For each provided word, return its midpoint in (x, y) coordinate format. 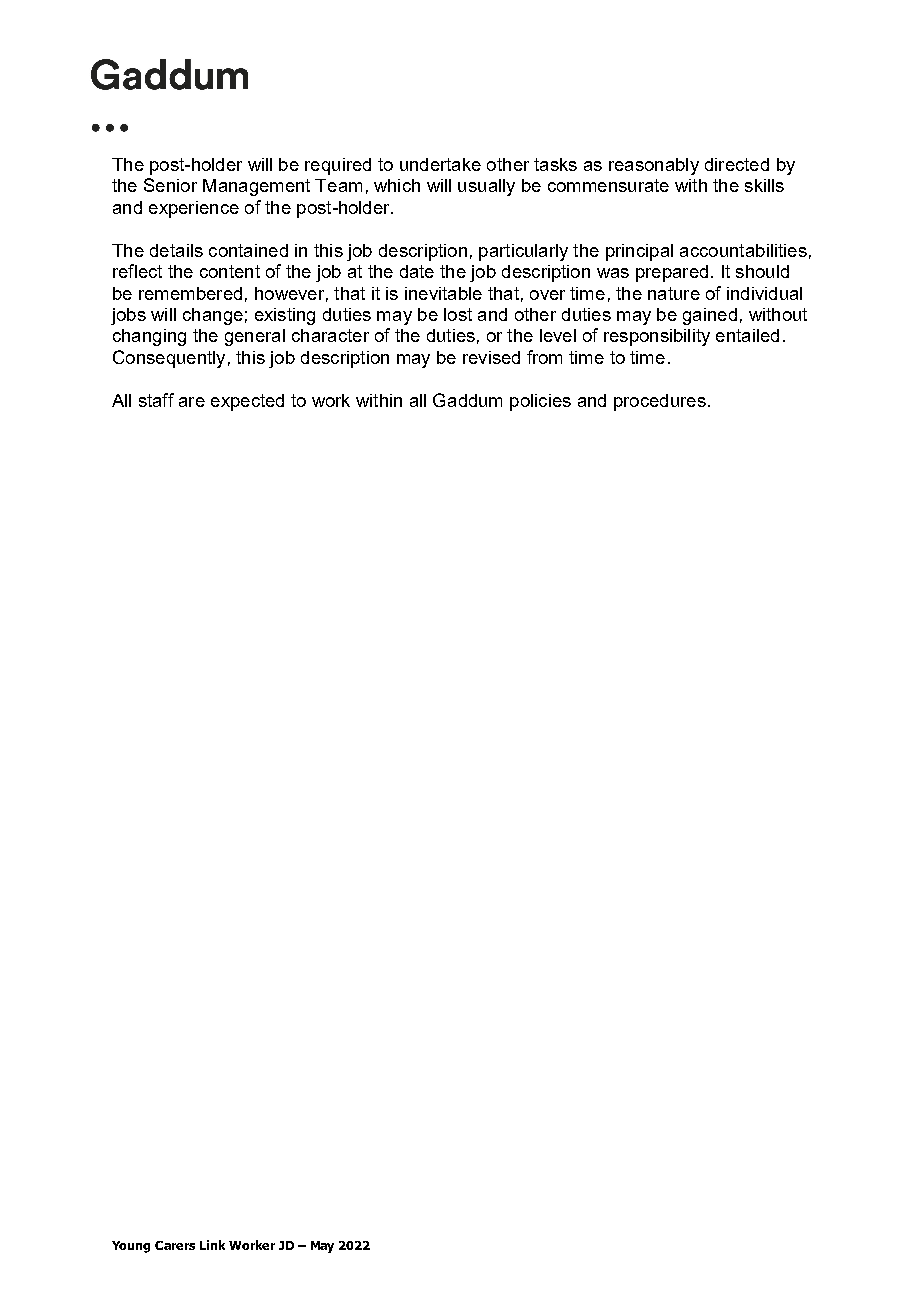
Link (212, 1245)
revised (491, 357)
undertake (440, 164)
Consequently (169, 359)
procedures (660, 402)
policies (540, 402)
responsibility (657, 337)
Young (131, 1247)
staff (156, 400)
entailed (747, 335)
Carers (175, 1245)
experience (194, 209)
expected (247, 402)
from (544, 357)
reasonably (654, 166)
